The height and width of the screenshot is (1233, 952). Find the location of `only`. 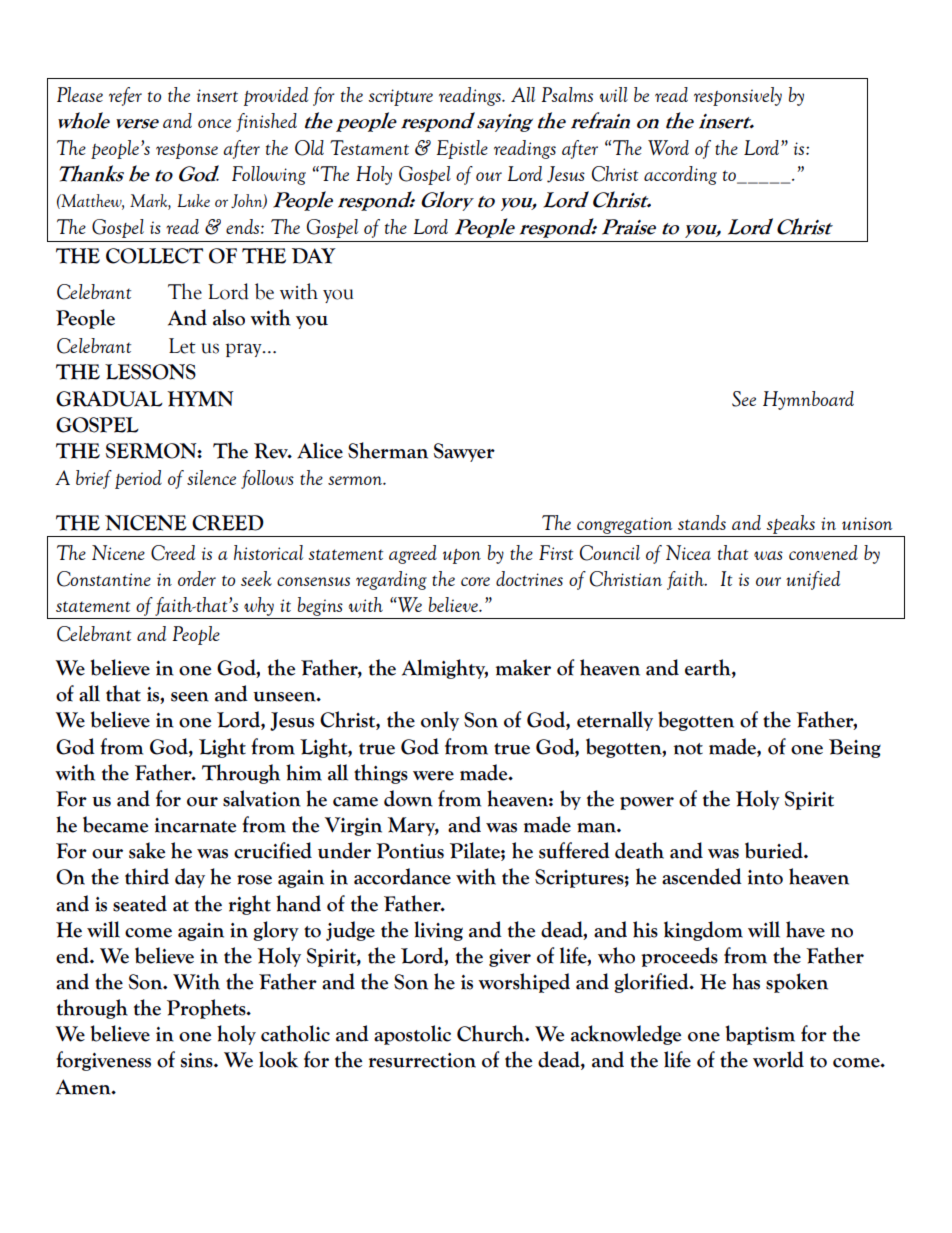

only is located at coordinates (440, 721).
